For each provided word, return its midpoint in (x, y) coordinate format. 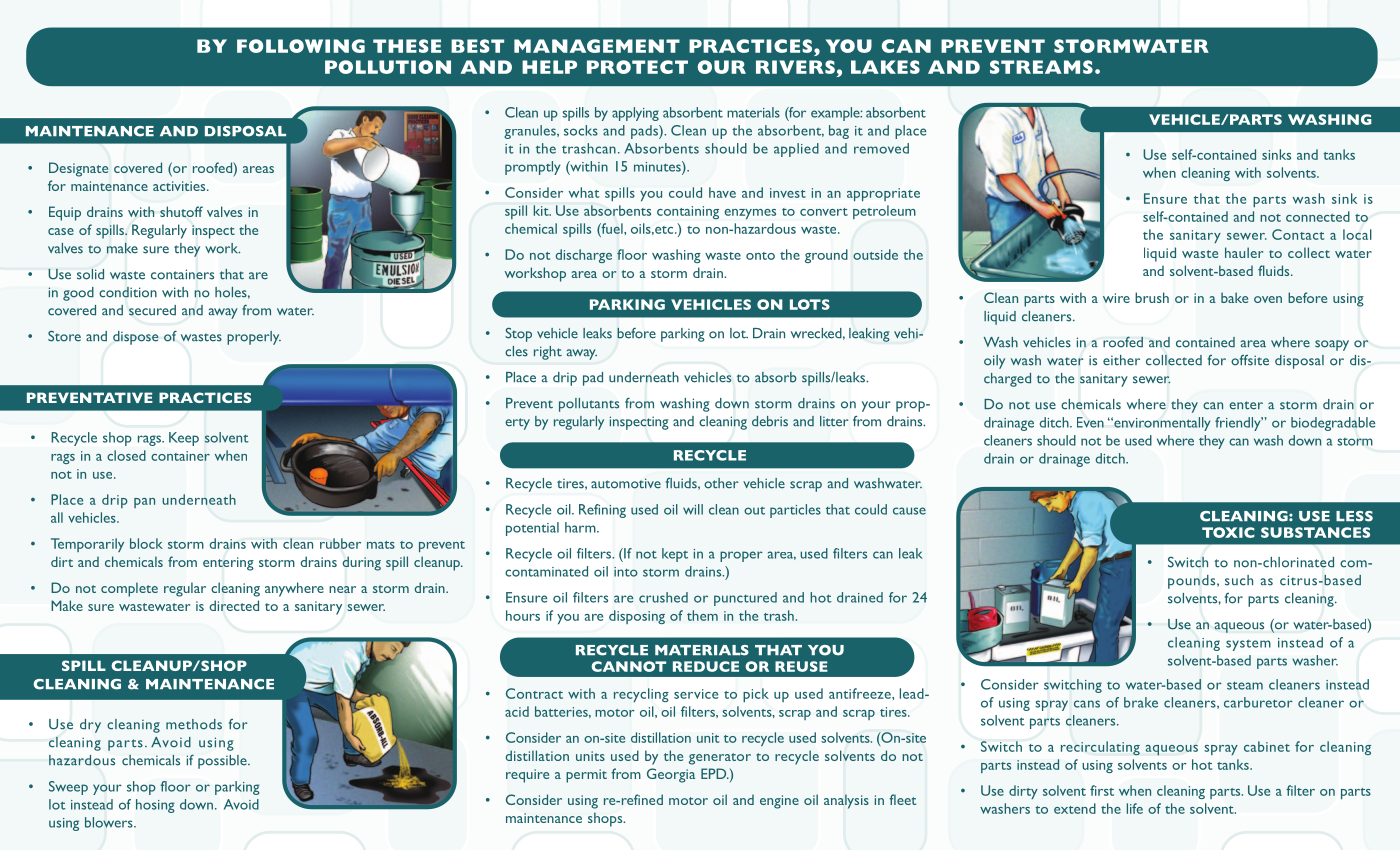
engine (779, 802)
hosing (155, 806)
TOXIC (1228, 532)
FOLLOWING (301, 46)
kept (675, 555)
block (146, 543)
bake (1234, 297)
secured (152, 310)
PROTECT (637, 67)
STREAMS (1041, 67)
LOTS (810, 304)
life (1135, 808)
